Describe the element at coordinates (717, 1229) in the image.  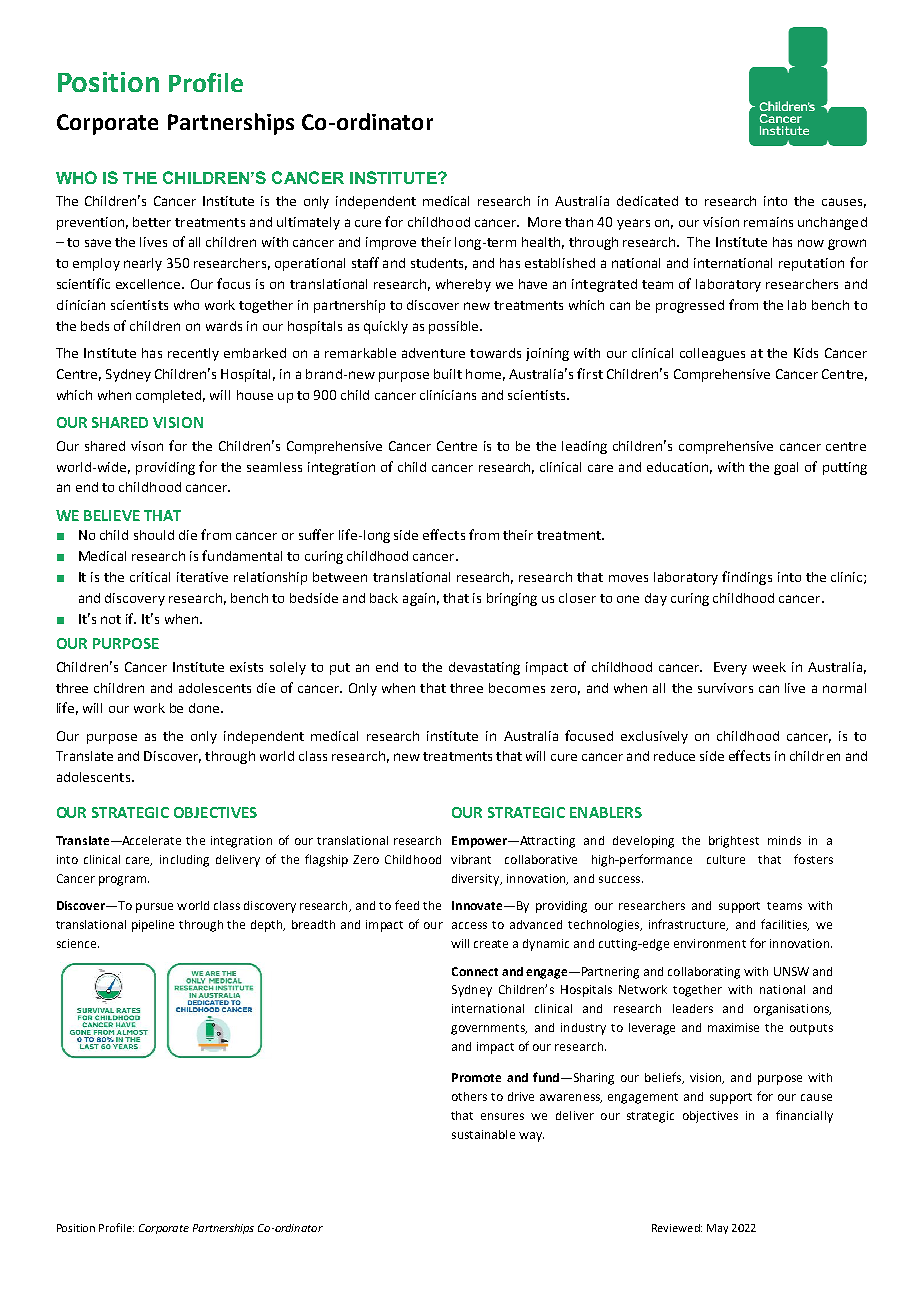
I see `May` at that location.
